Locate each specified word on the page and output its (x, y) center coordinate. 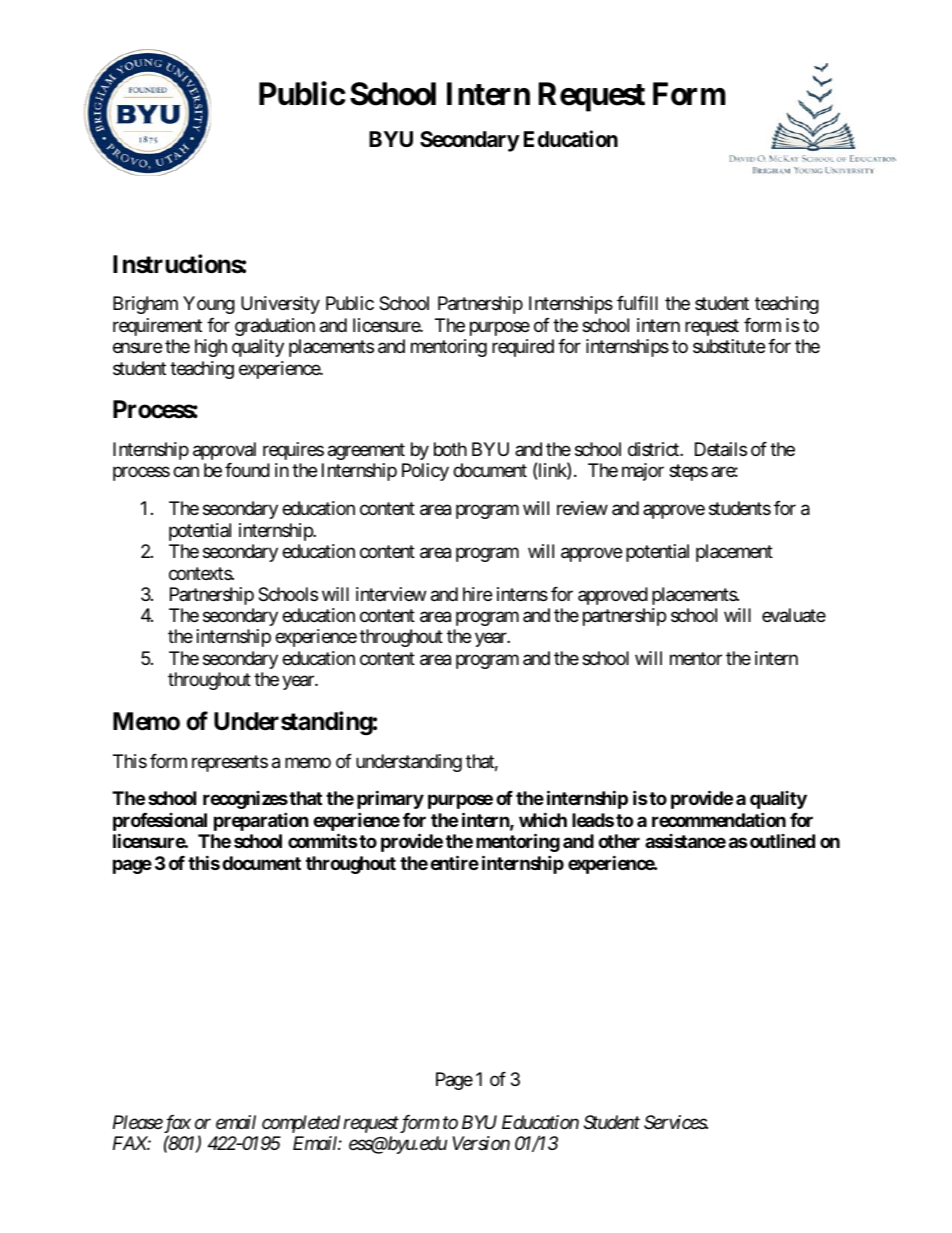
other (619, 841)
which (543, 819)
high (211, 348)
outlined (782, 841)
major (643, 472)
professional (160, 823)
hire (477, 594)
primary (390, 800)
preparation (261, 821)
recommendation (719, 819)
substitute (729, 346)
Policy (425, 472)
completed (301, 1124)
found (247, 470)
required (523, 348)
